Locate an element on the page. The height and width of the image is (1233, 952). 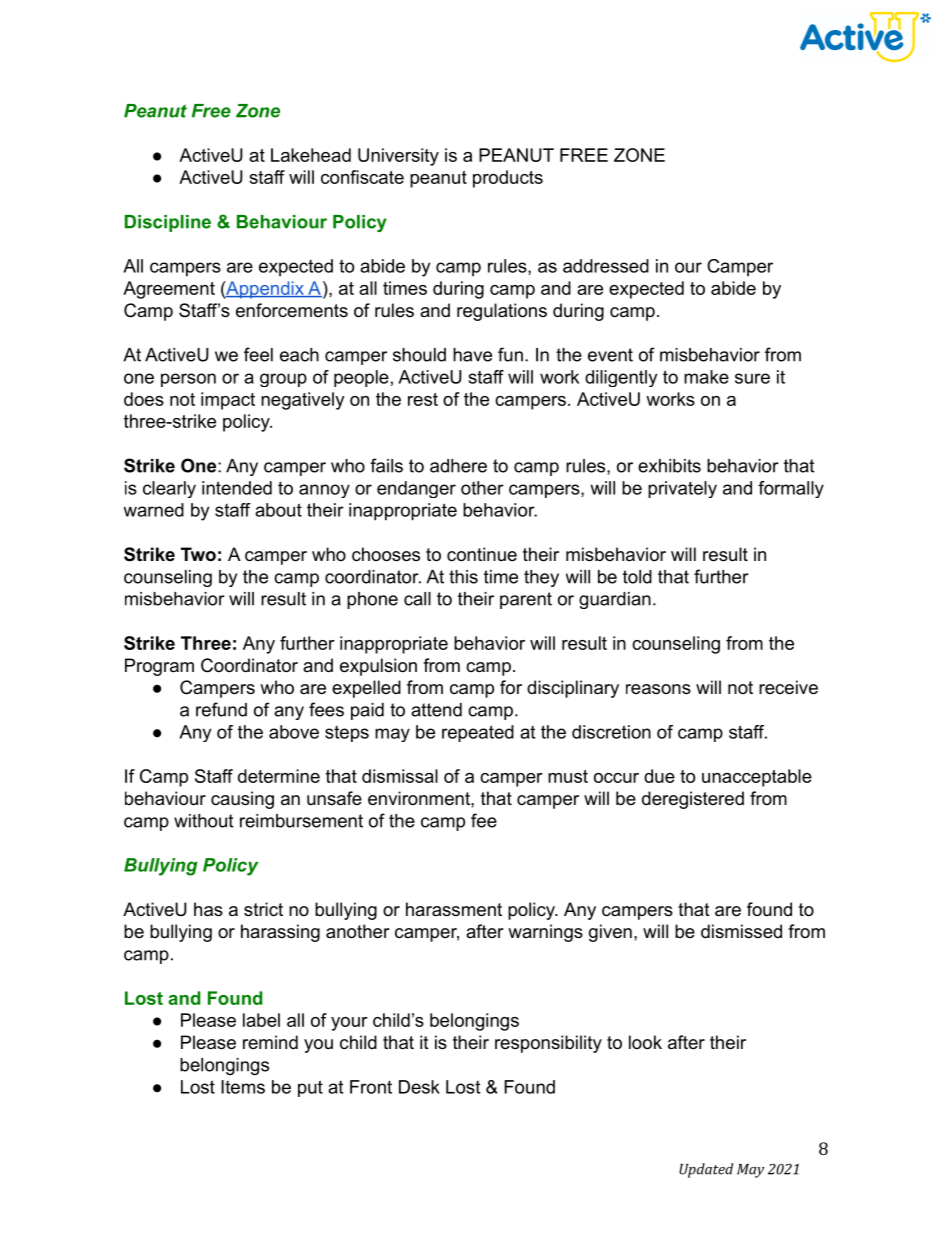
has is located at coordinates (208, 909).
